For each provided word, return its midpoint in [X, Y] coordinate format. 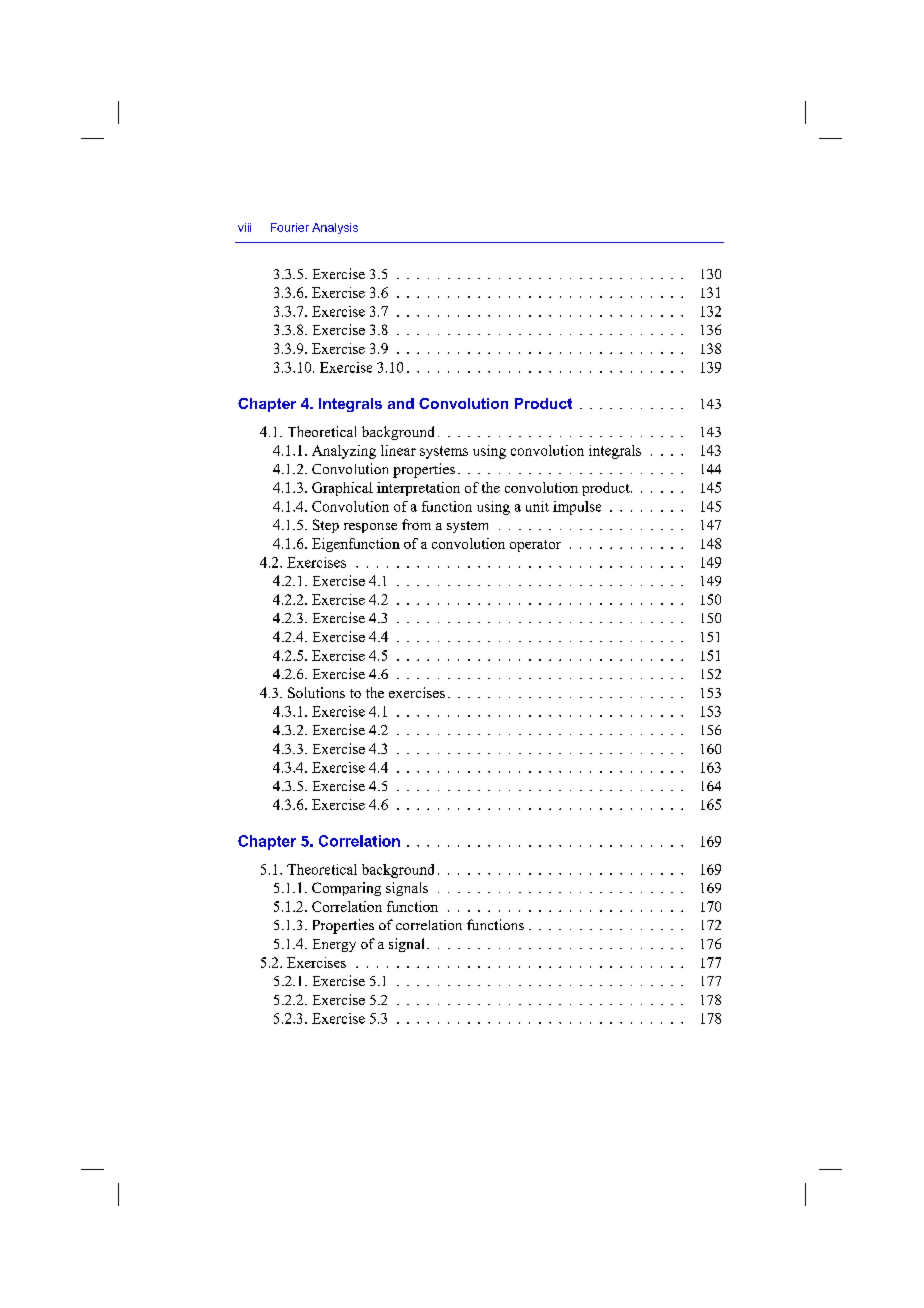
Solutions [316, 692]
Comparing [346, 889]
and [401, 403]
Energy [334, 945]
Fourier [290, 227]
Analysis [335, 228]
